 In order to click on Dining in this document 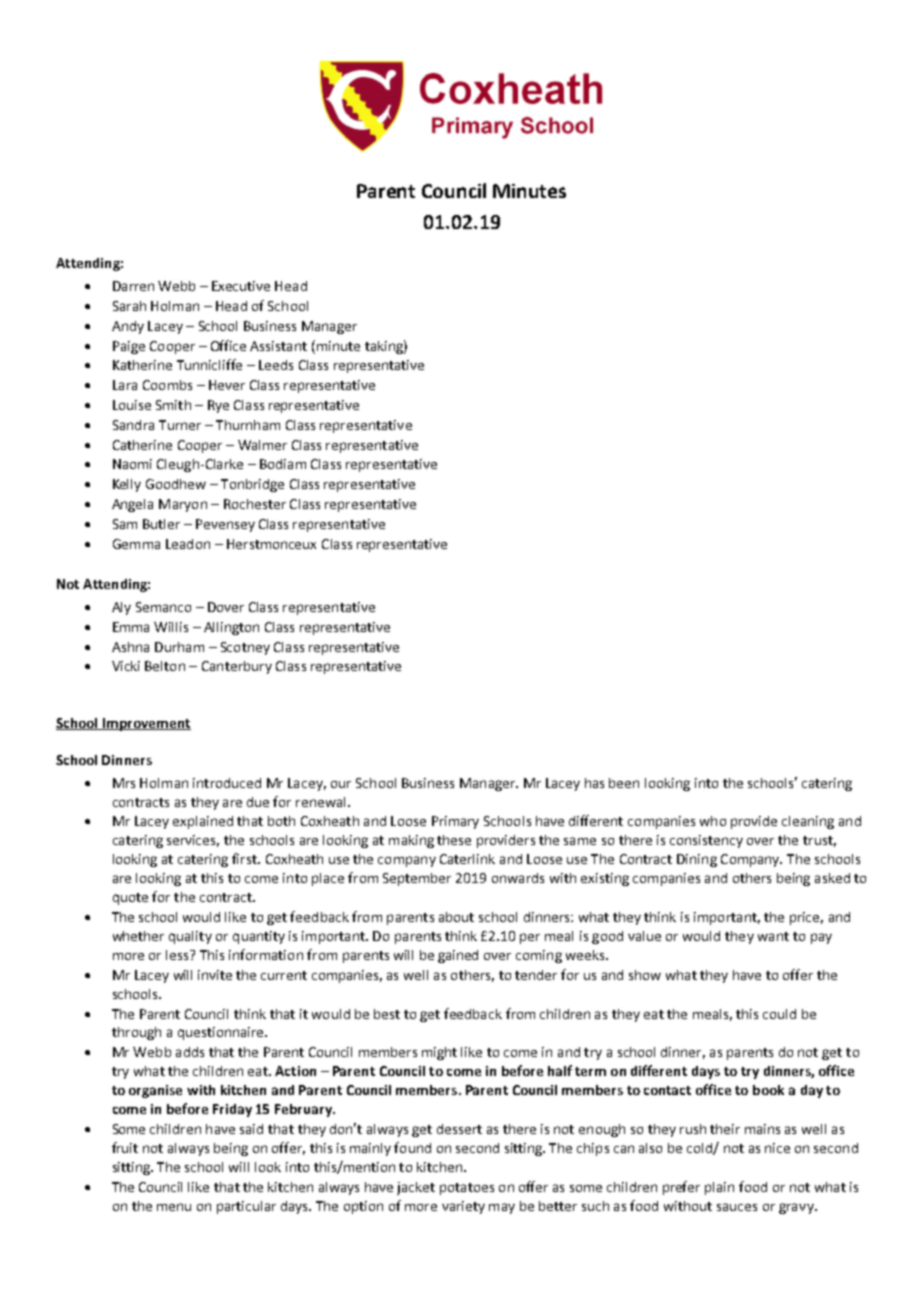, I will do `click(697, 860)`.
